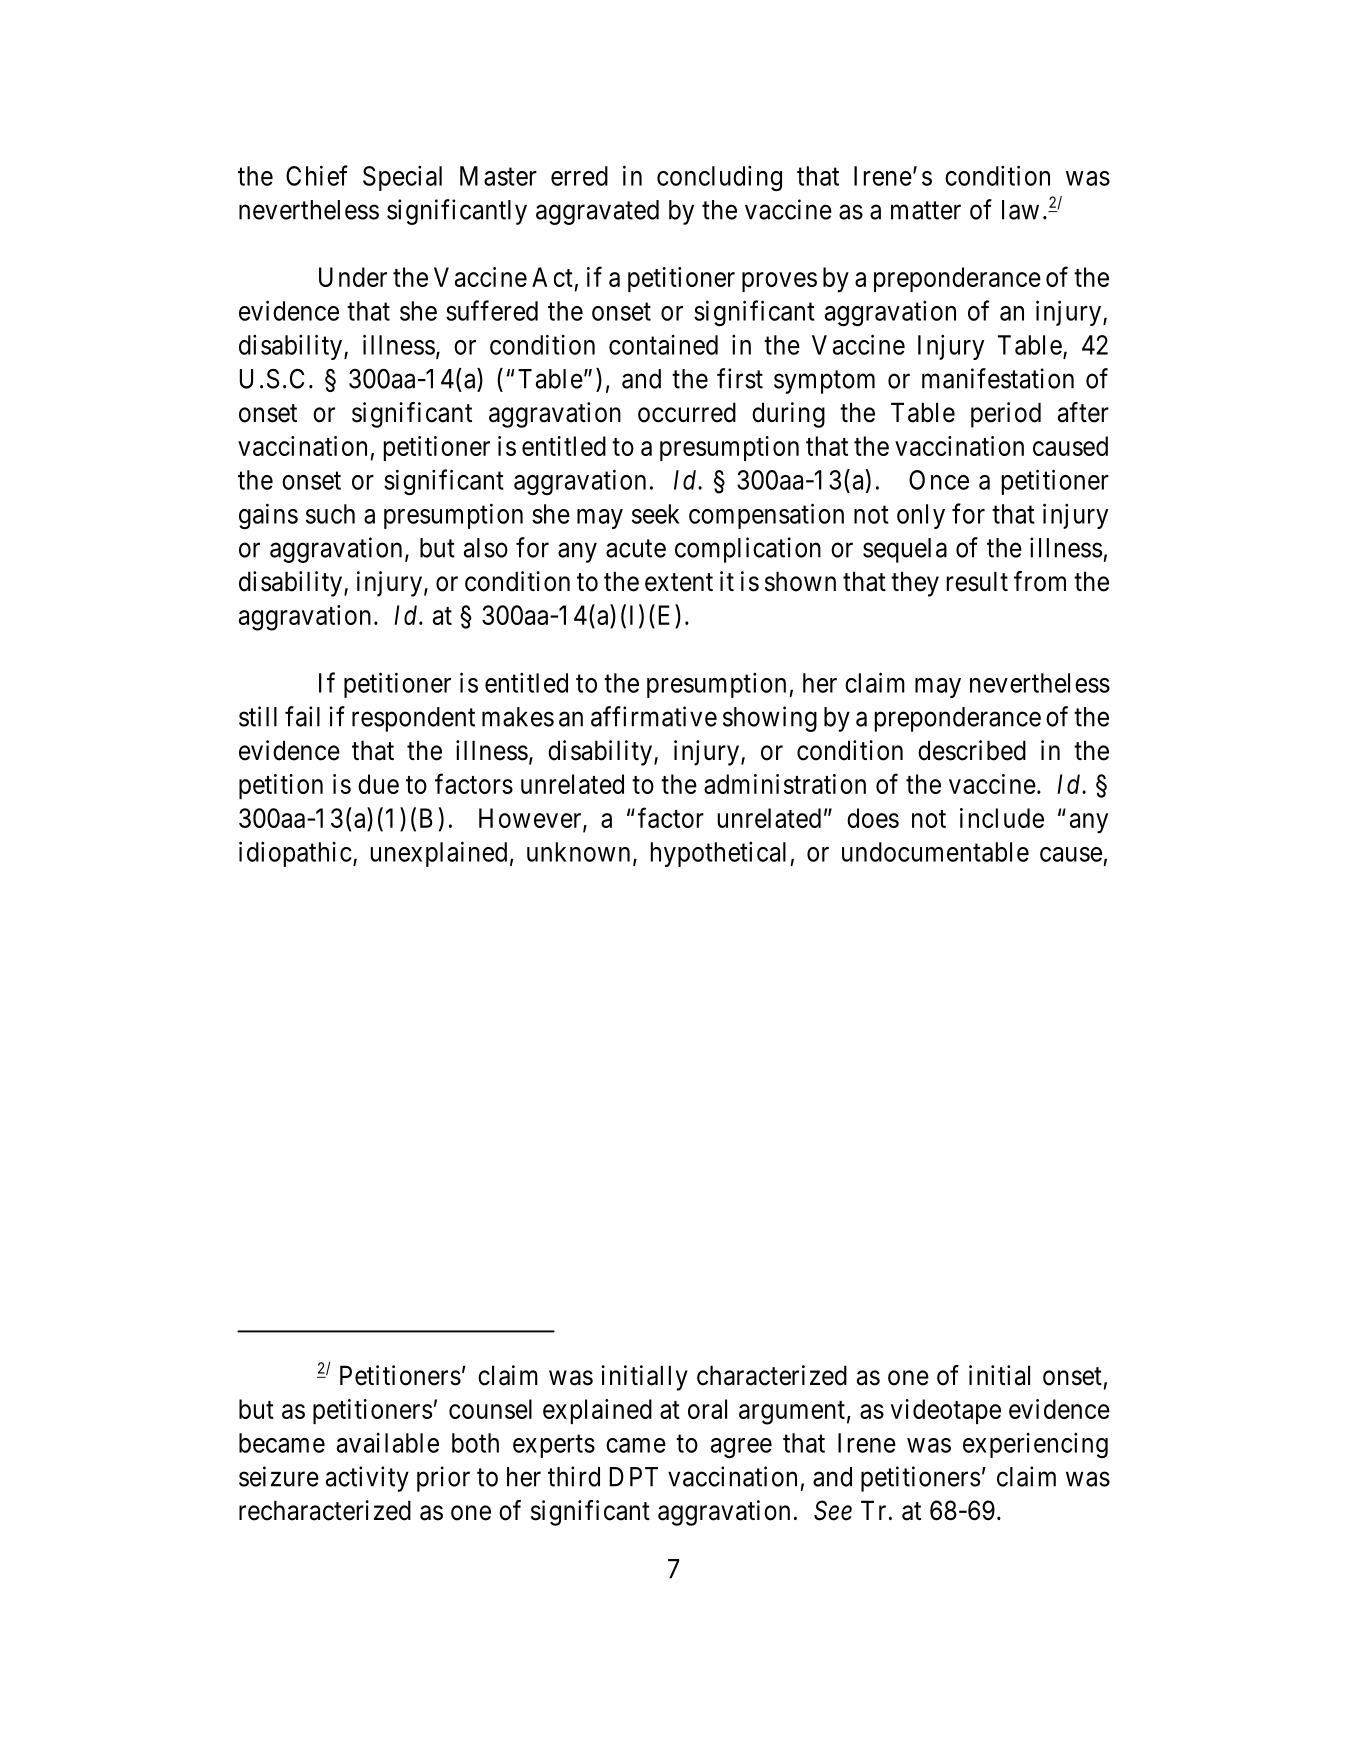 Image resolution: width=1347 pixels, height=1743 pixels. What do you see at coordinates (707, 1409) in the screenshot?
I see `oral` at bounding box center [707, 1409].
